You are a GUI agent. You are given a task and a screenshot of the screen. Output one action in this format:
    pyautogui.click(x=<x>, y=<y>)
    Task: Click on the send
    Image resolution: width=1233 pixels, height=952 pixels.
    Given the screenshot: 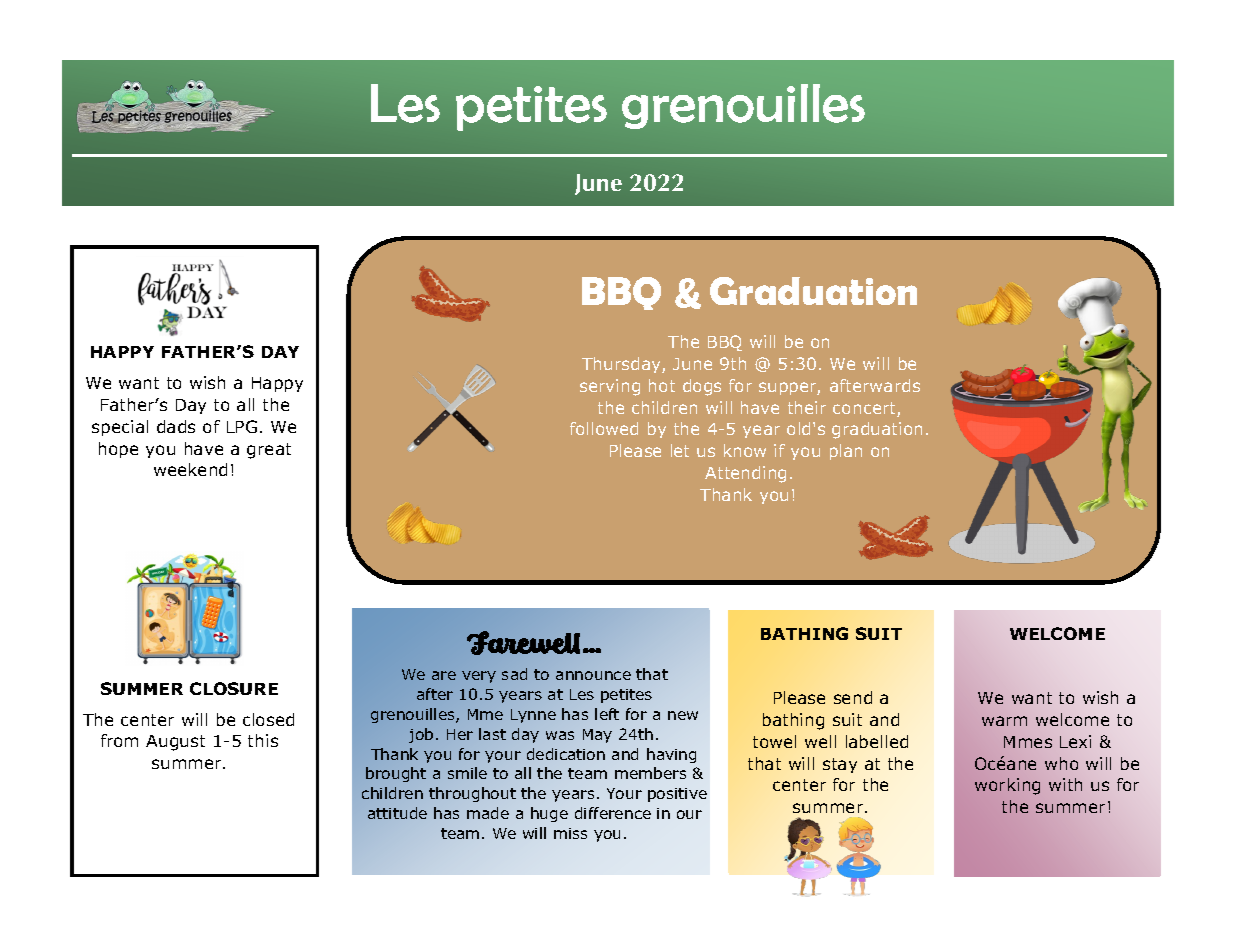 What is the action you would take?
    pyautogui.click(x=853, y=697)
